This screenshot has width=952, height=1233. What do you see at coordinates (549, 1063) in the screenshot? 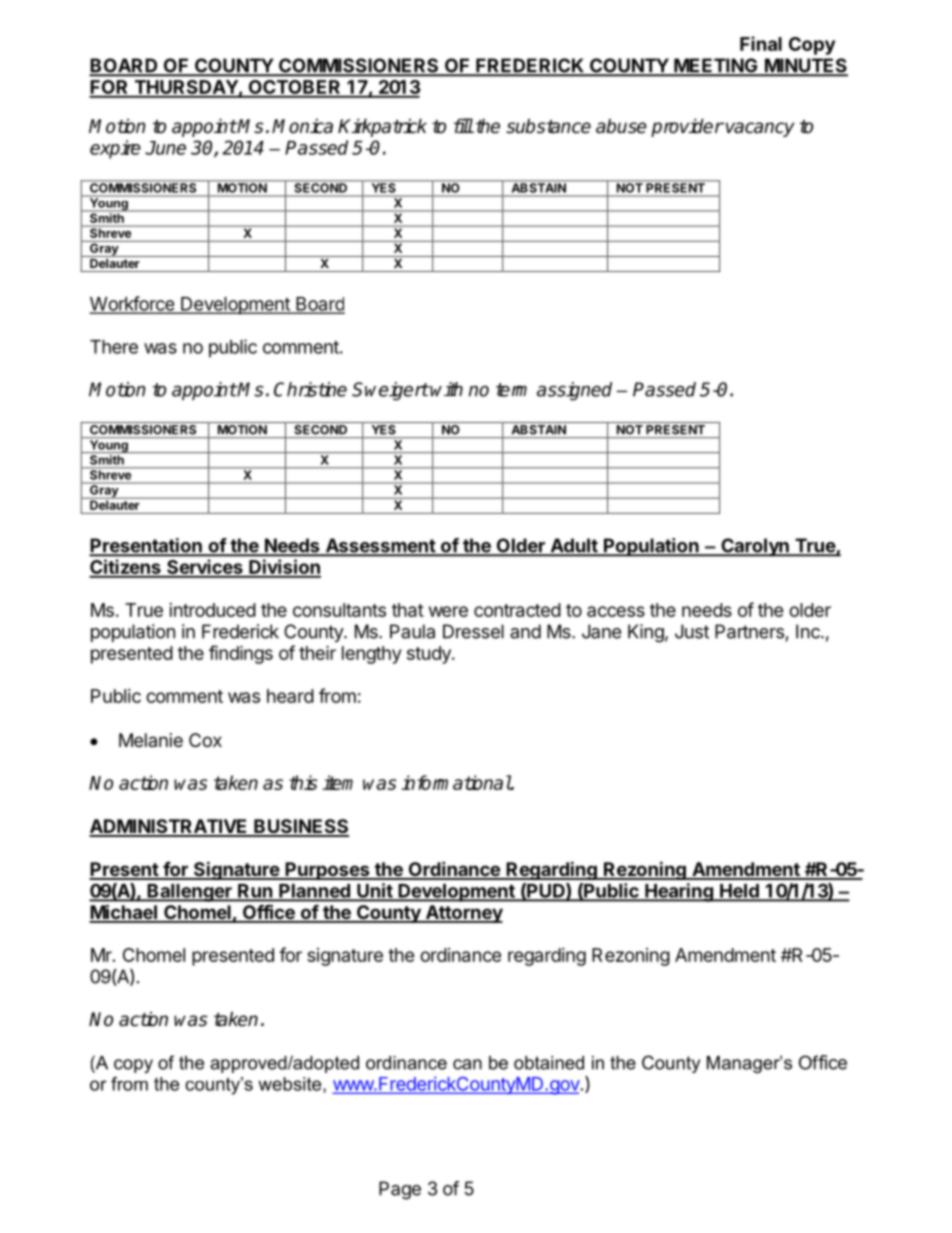
I see `obtained` at bounding box center [549, 1063].
